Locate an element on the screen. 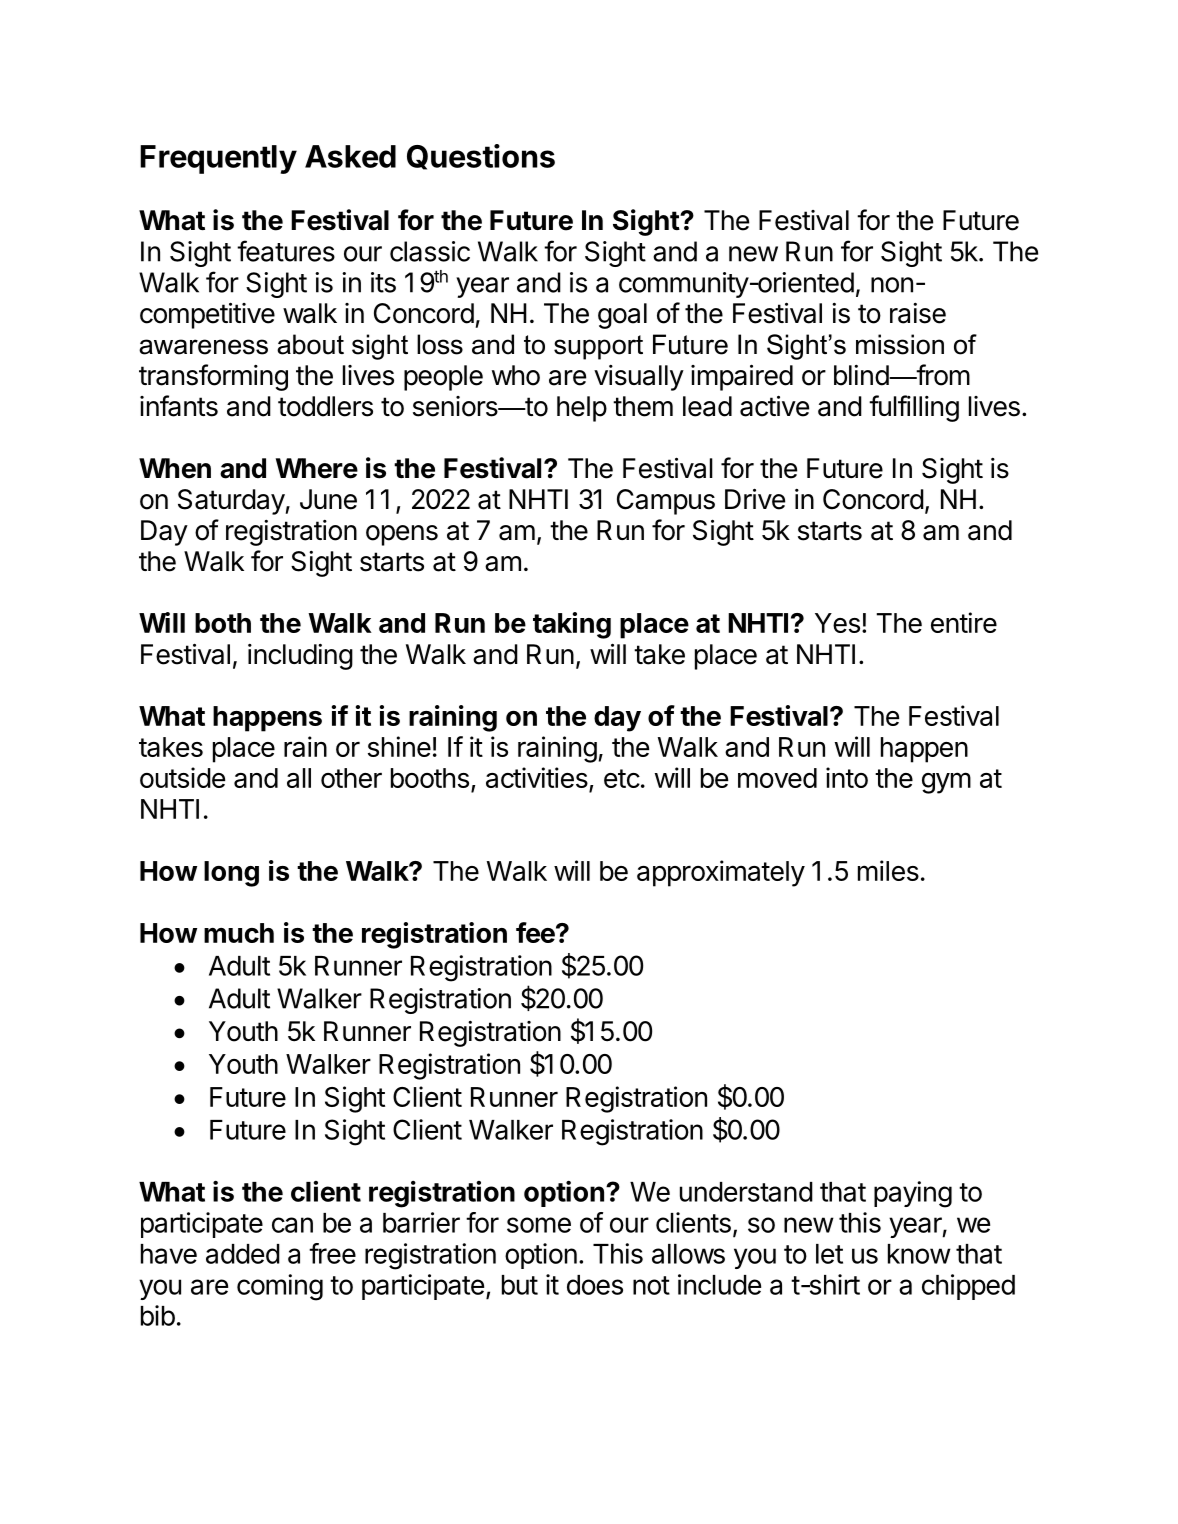  into is located at coordinates (847, 777).
